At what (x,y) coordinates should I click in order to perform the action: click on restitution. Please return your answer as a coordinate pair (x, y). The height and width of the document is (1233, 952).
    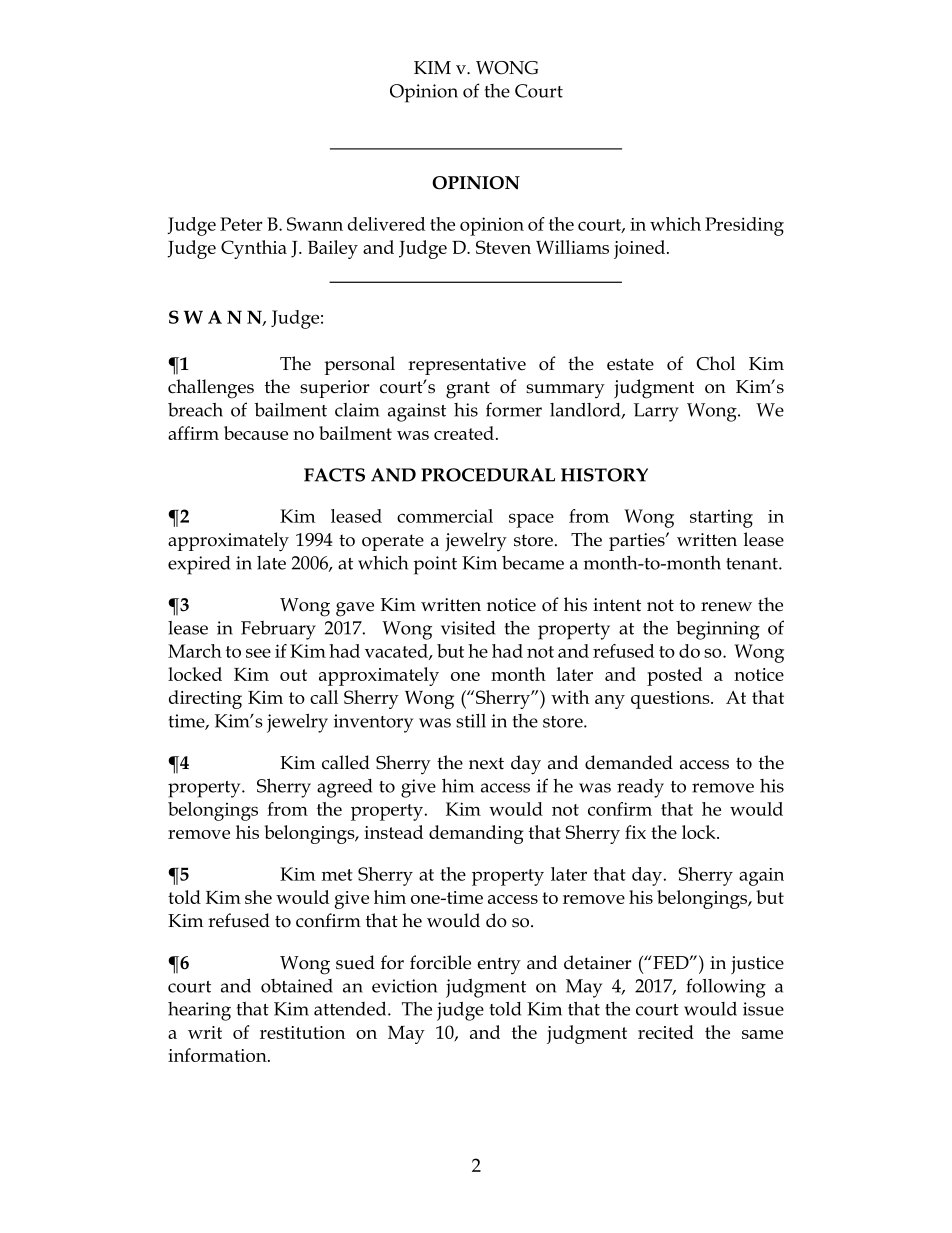
    Looking at the image, I should click on (302, 1032).
